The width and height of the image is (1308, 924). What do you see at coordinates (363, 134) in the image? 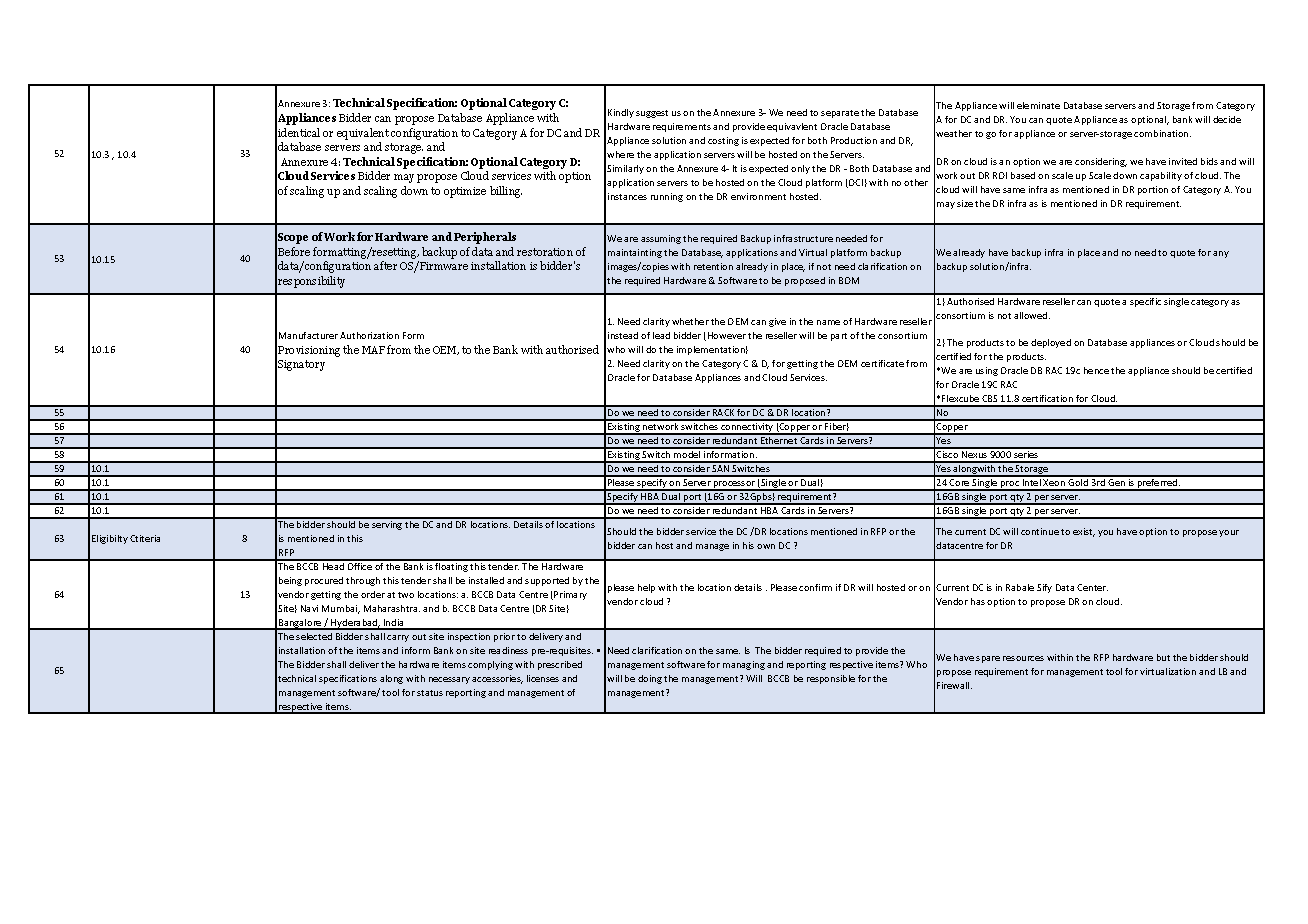
I see `equivalent` at bounding box center [363, 134].
